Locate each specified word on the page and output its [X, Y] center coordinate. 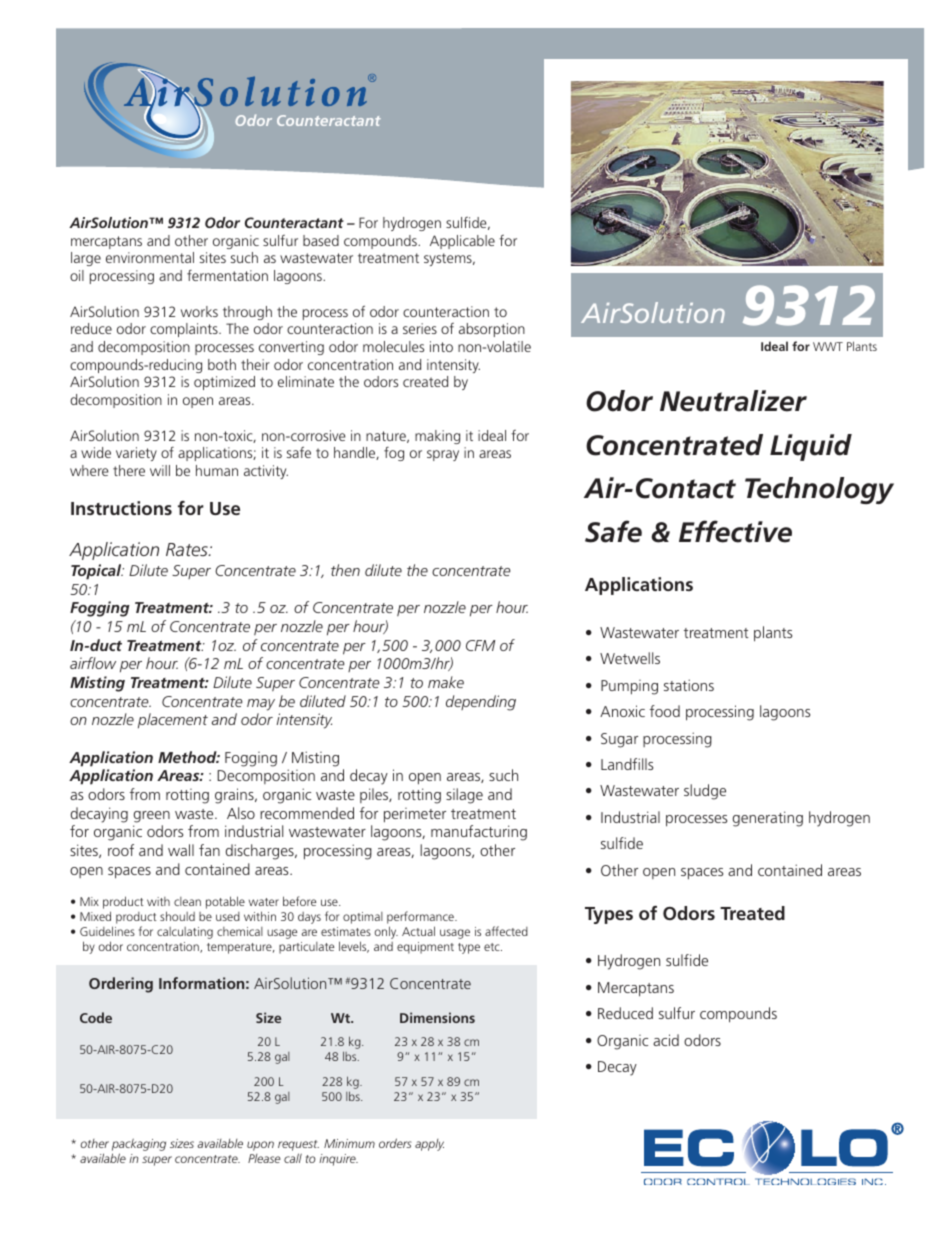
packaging [139, 1145]
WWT [828, 346]
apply [429, 1145]
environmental [150, 257]
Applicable [462, 242]
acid [666, 1040]
